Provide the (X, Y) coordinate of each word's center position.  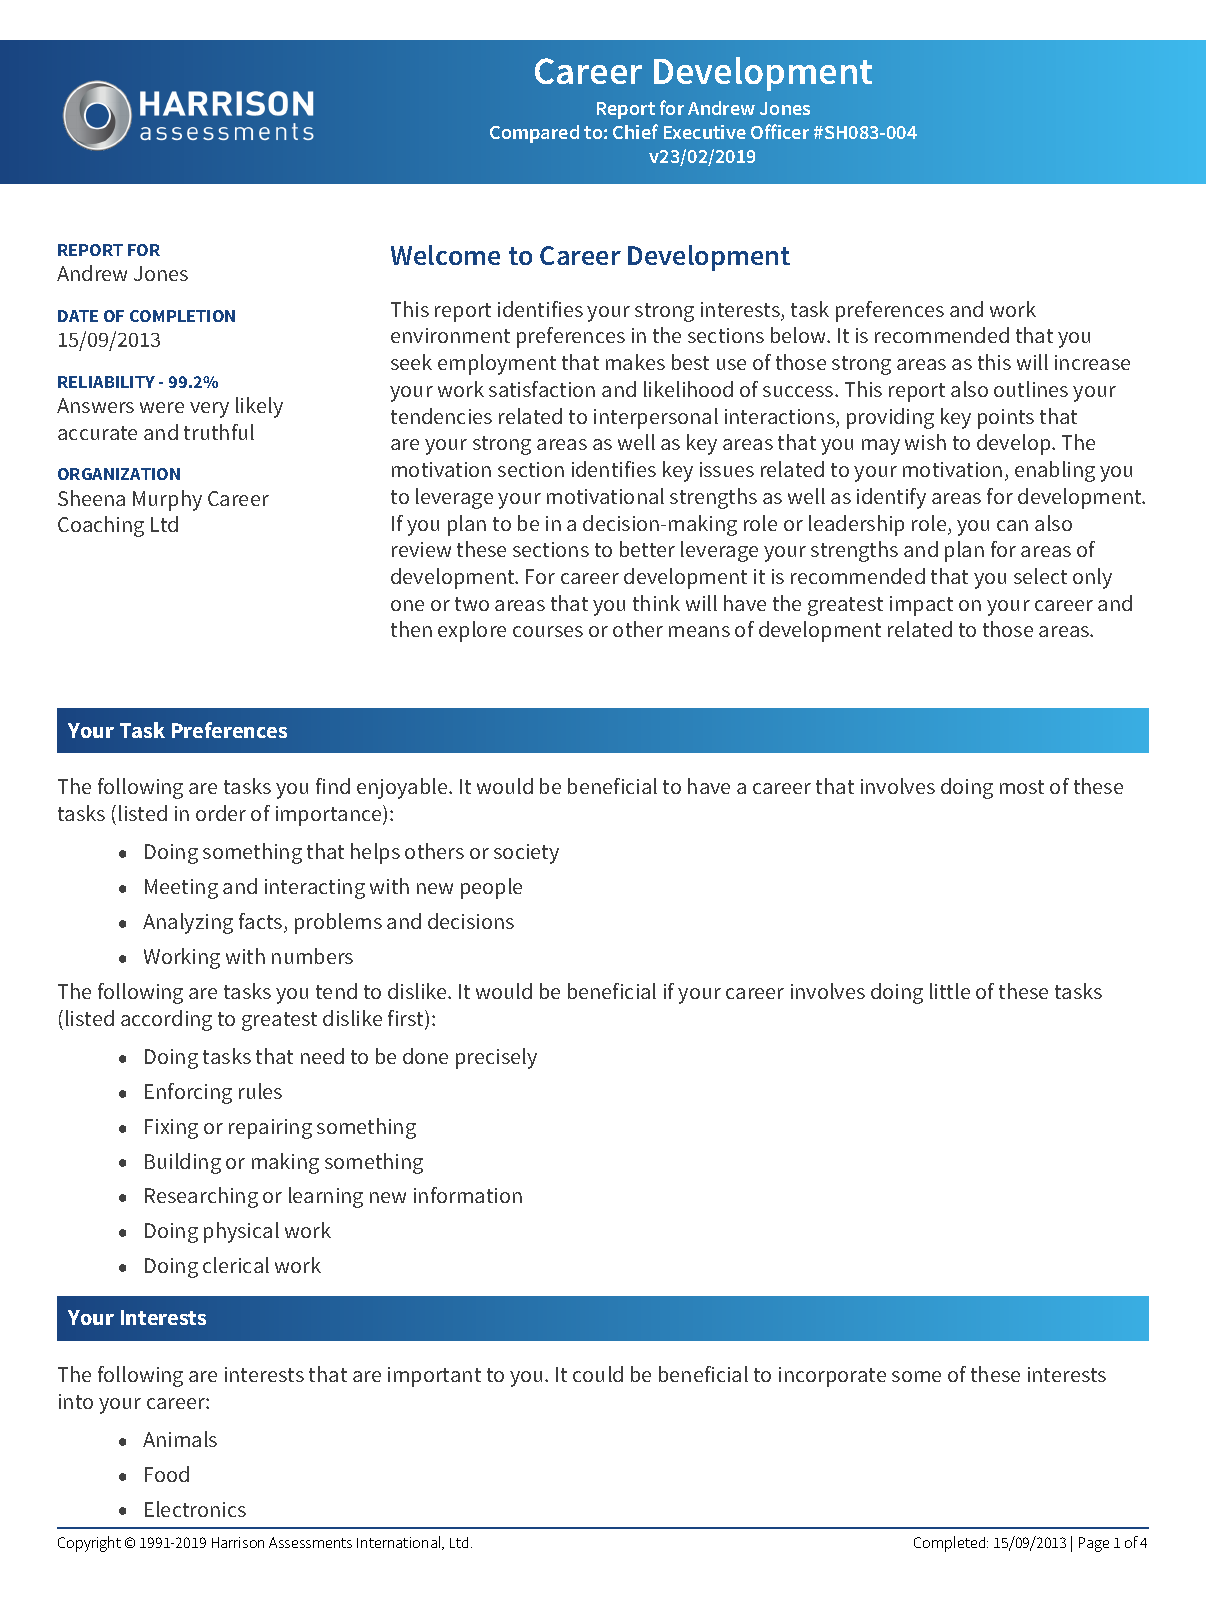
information (468, 1195)
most (1022, 787)
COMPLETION (182, 316)
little (950, 991)
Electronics (195, 1509)
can (1012, 525)
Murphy (167, 500)
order (221, 813)
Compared (534, 134)
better (647, 549)
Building (183, 1163)
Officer (780, 131)
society (526, 854)
